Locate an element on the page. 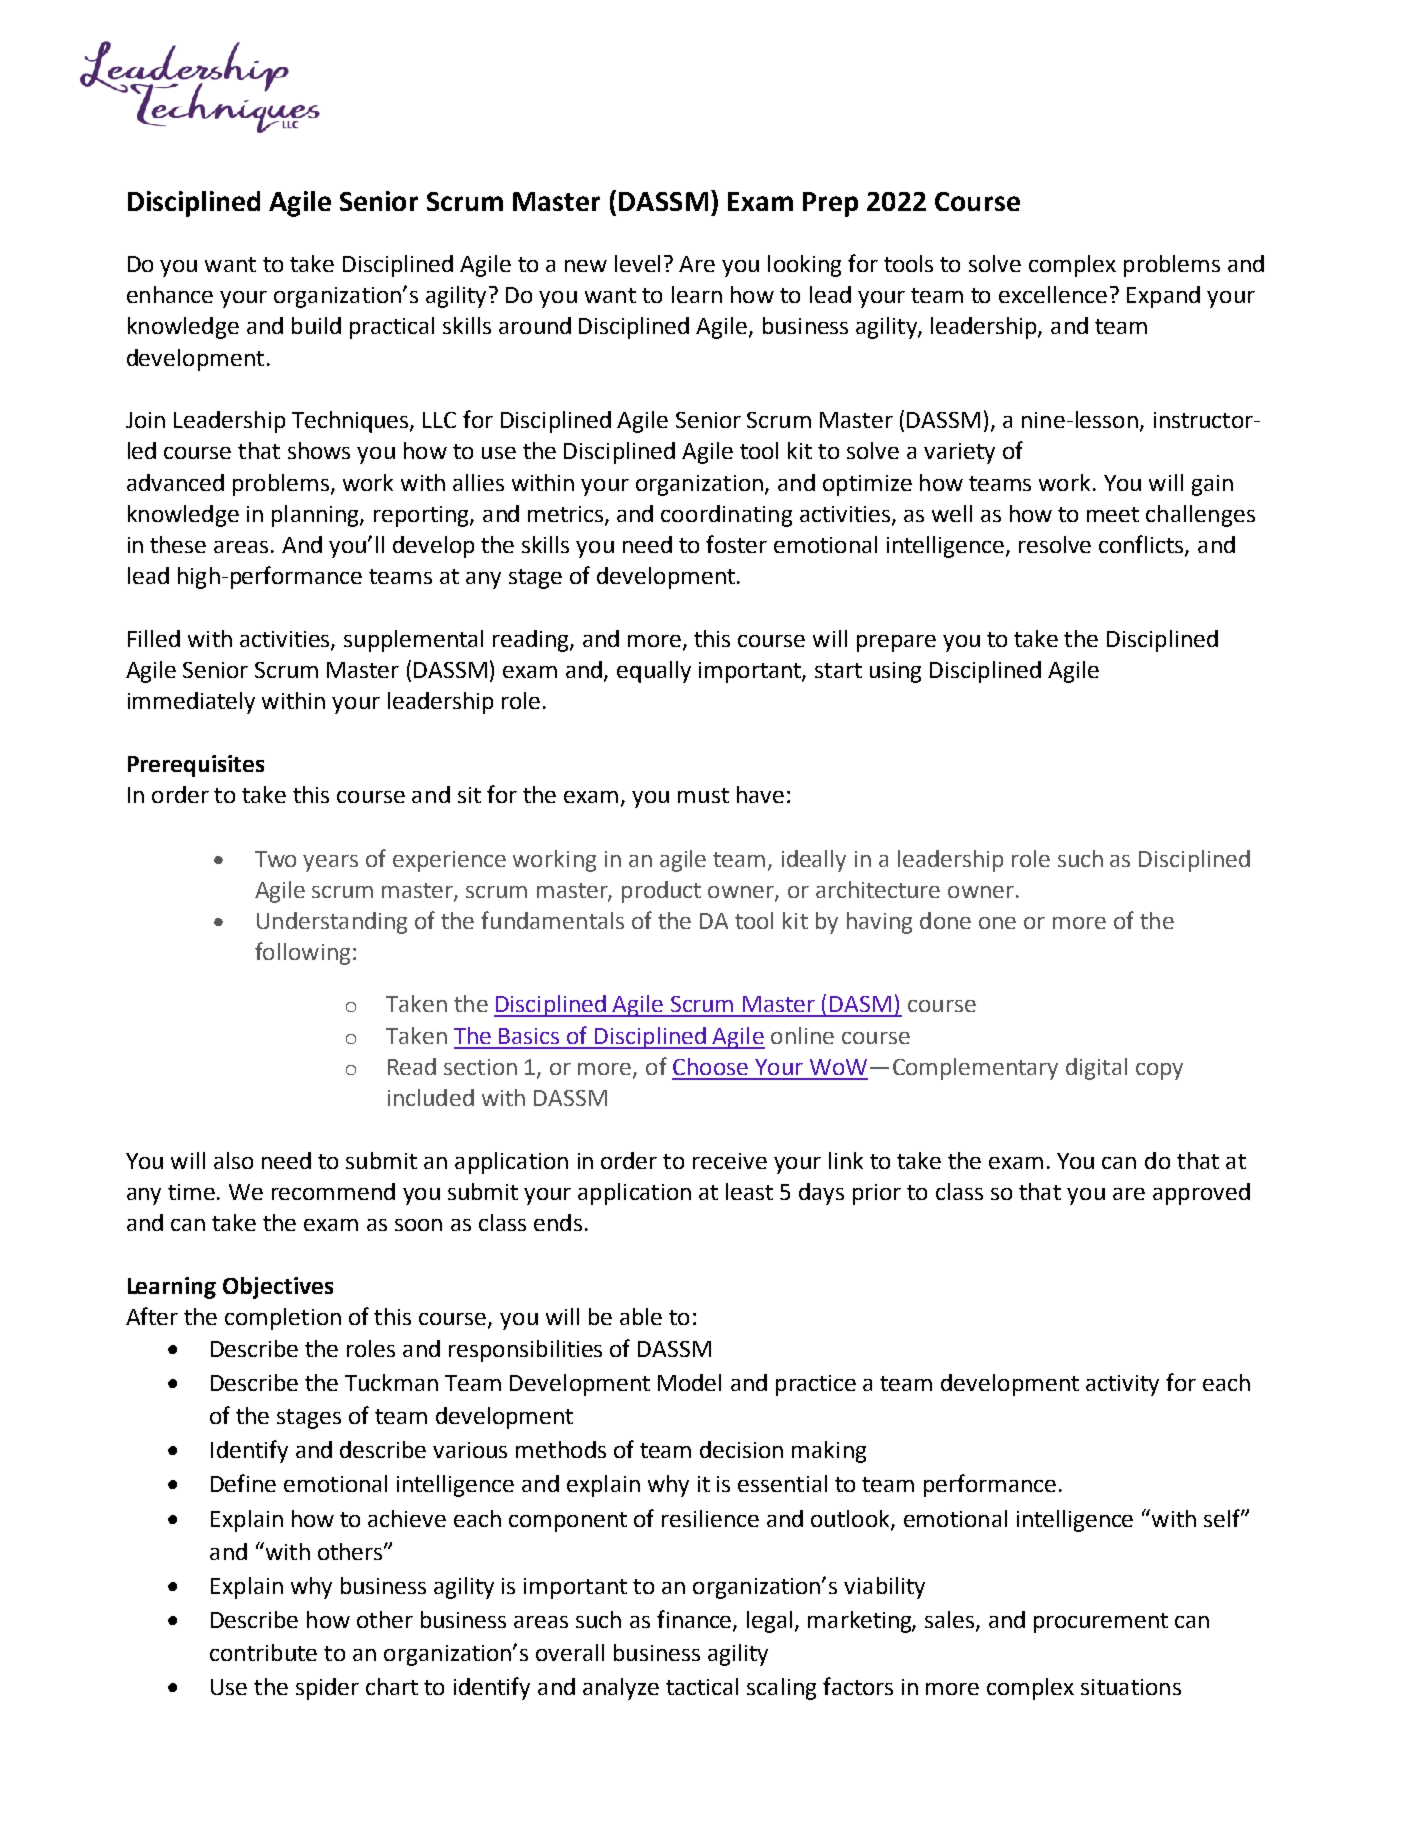 This page has width=1423, height=1842. excellence is located at coordinates (1053, 294).
